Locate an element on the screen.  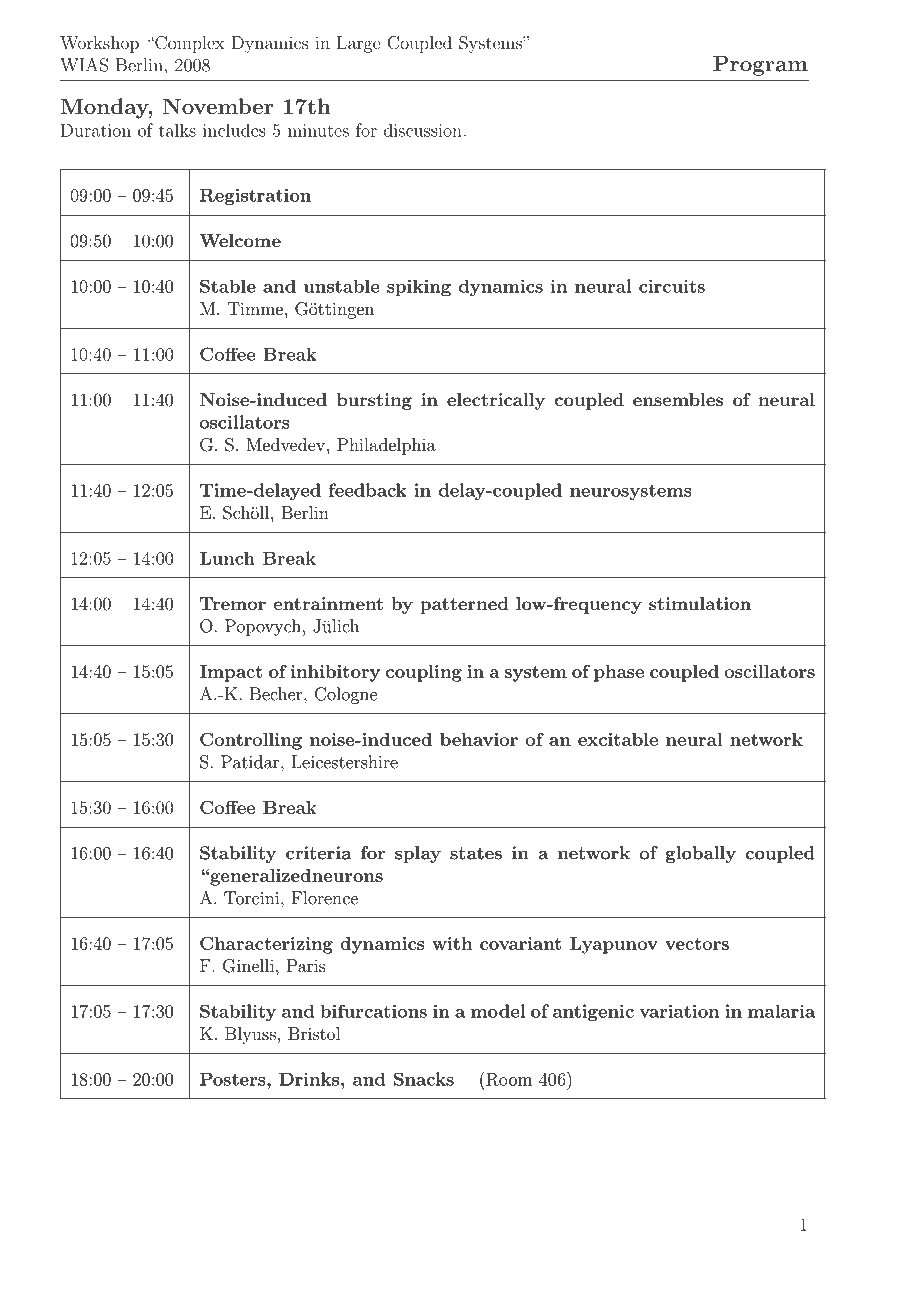
discussion is located at coordinates (423, 130).
